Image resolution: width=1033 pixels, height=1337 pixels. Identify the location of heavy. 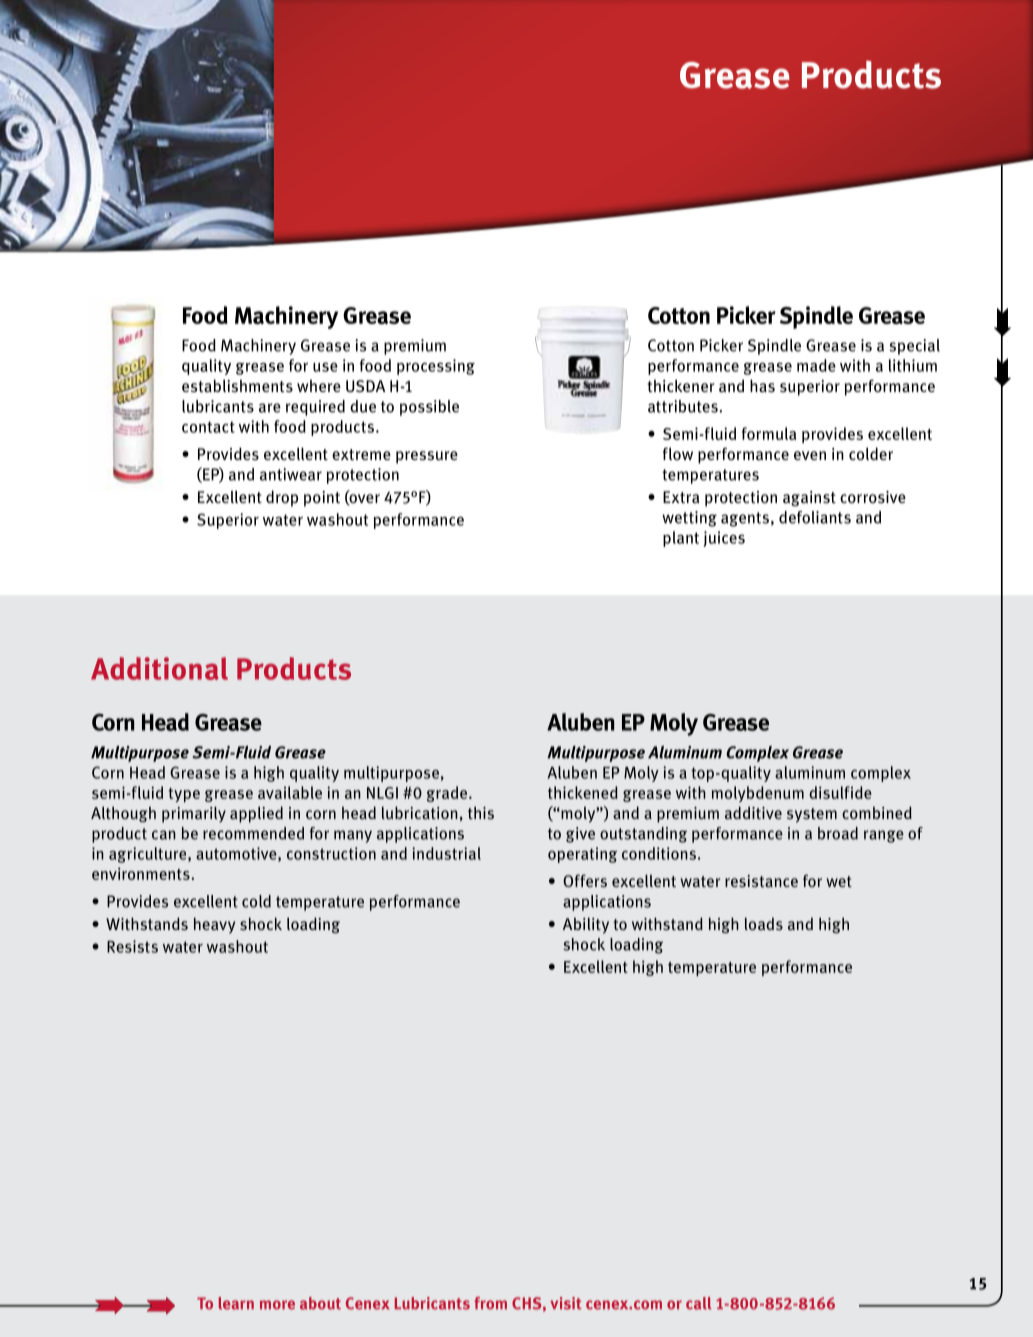
(214, 926).
